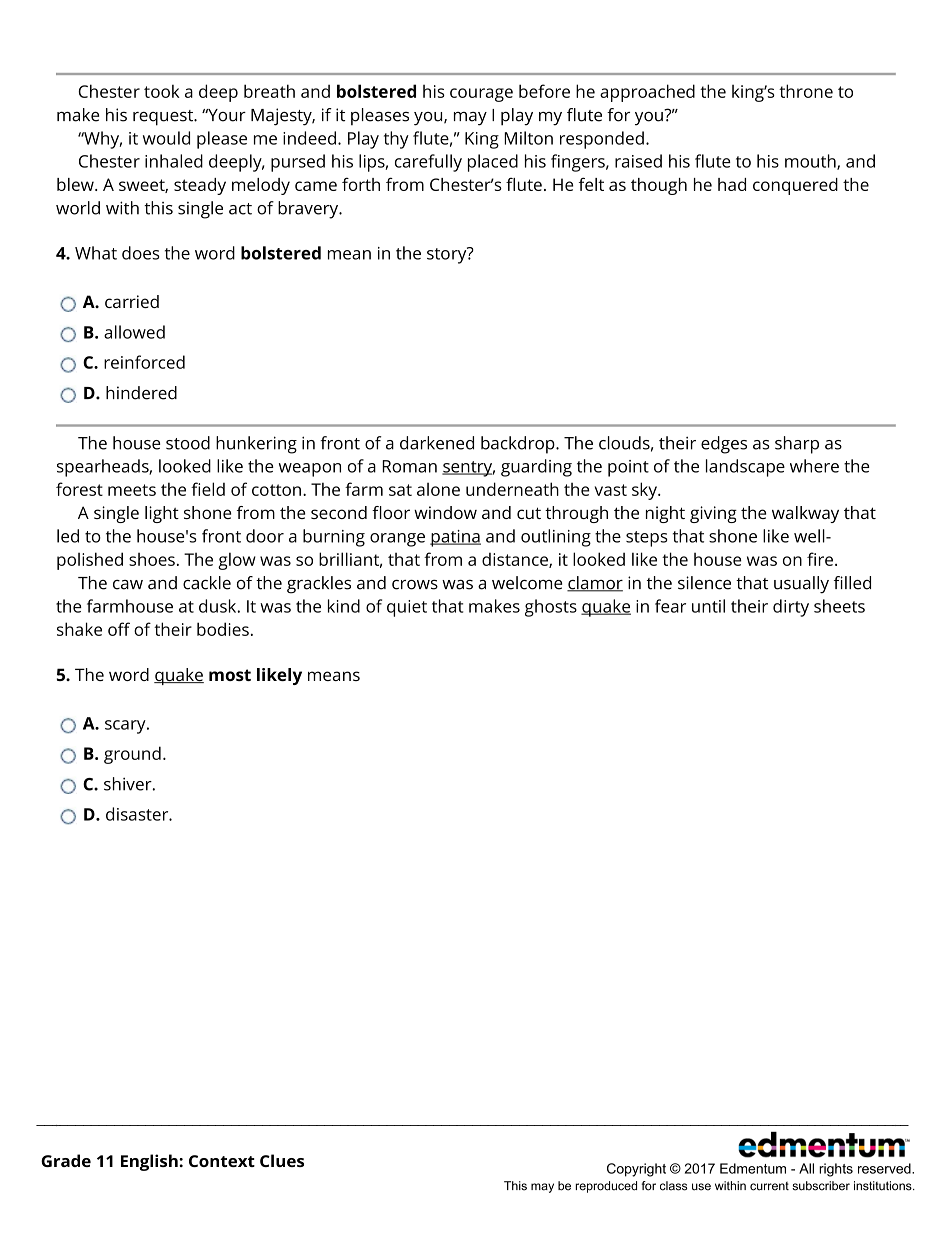 The height and width of the screenshot is (1233, 952). What do you see at coordinates (132, 755) in the screenshot?
I see `ground` at bounding box center [132, 755].
